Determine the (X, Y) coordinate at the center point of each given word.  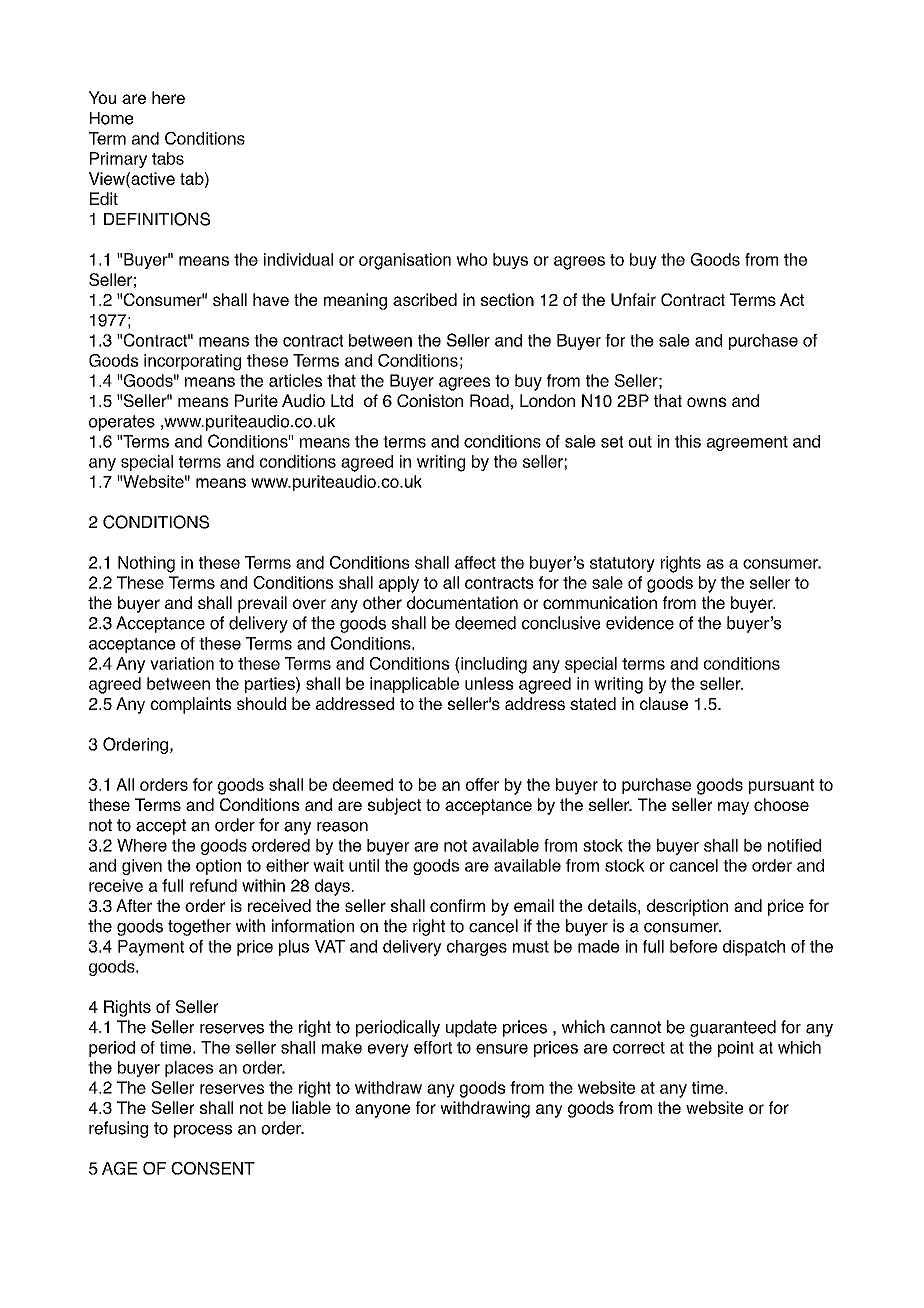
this (688, 441)
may (733, 808)
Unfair (633, 299)
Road (489, 400)
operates (122, 423)
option (218, 867)
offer (482, 784)
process (203, 1131)
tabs (168, 158)
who (471, 259)
